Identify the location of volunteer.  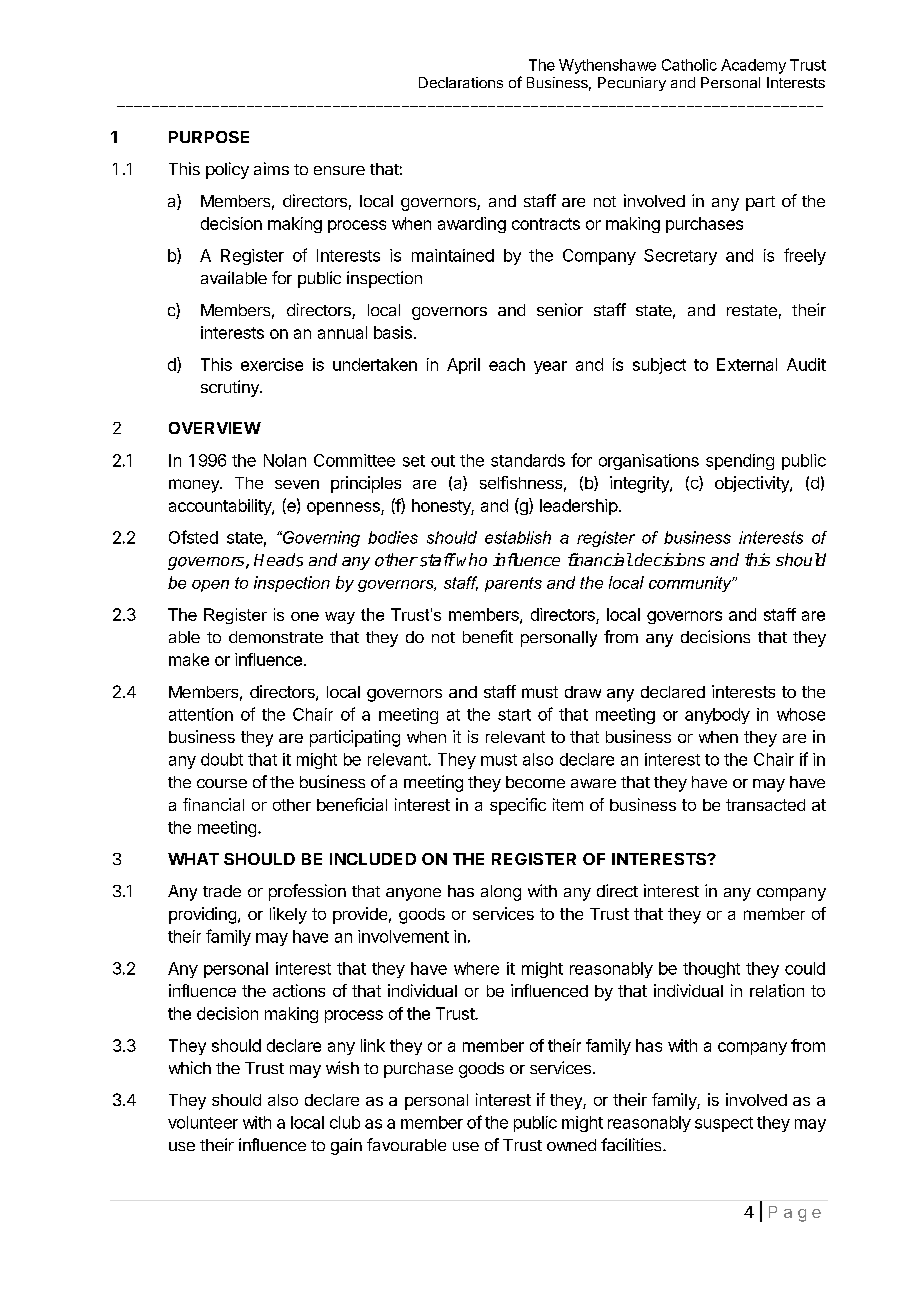
(203, 1122).
